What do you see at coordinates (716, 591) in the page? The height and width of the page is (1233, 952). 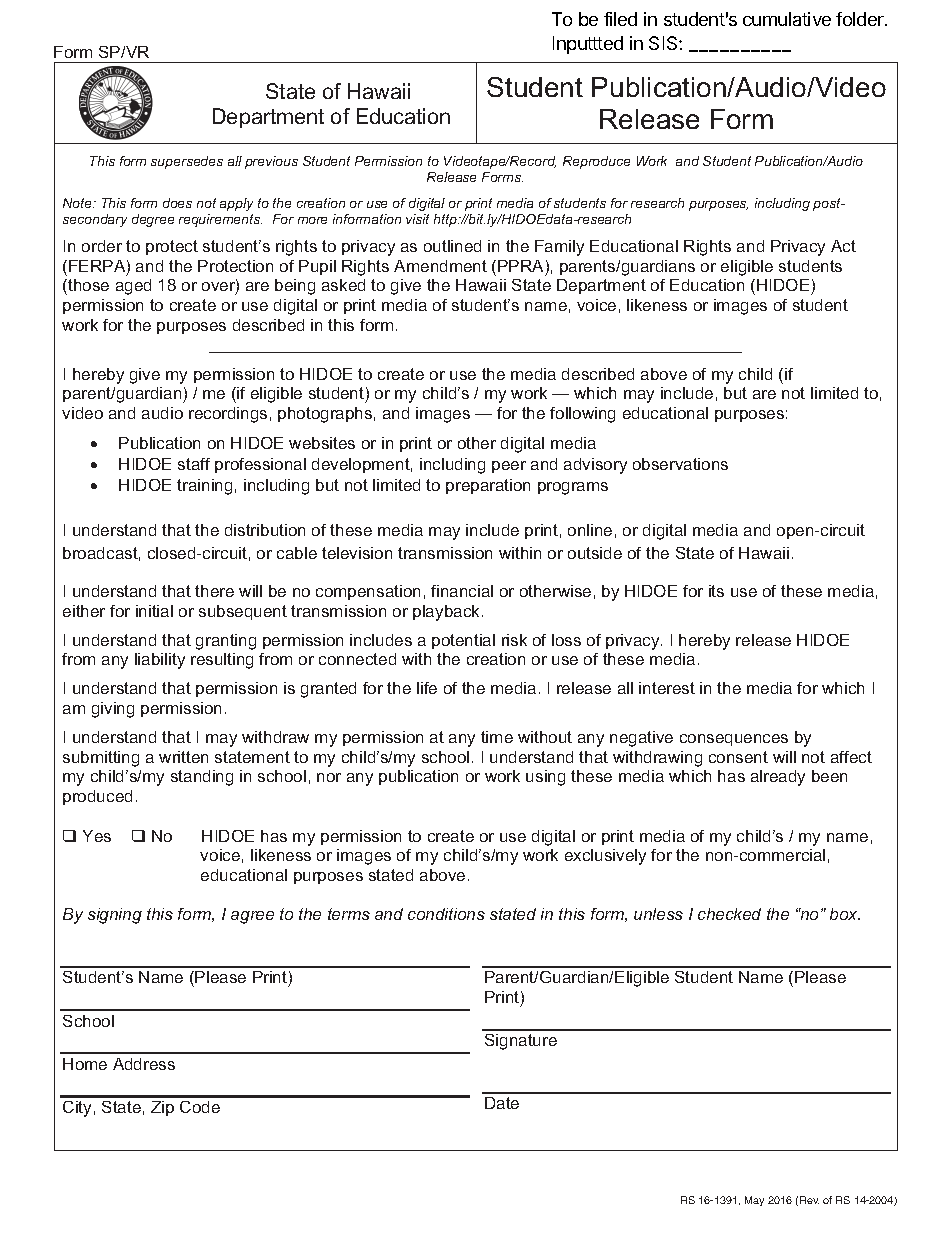 I see `its` at bounding box center [716, 591].
